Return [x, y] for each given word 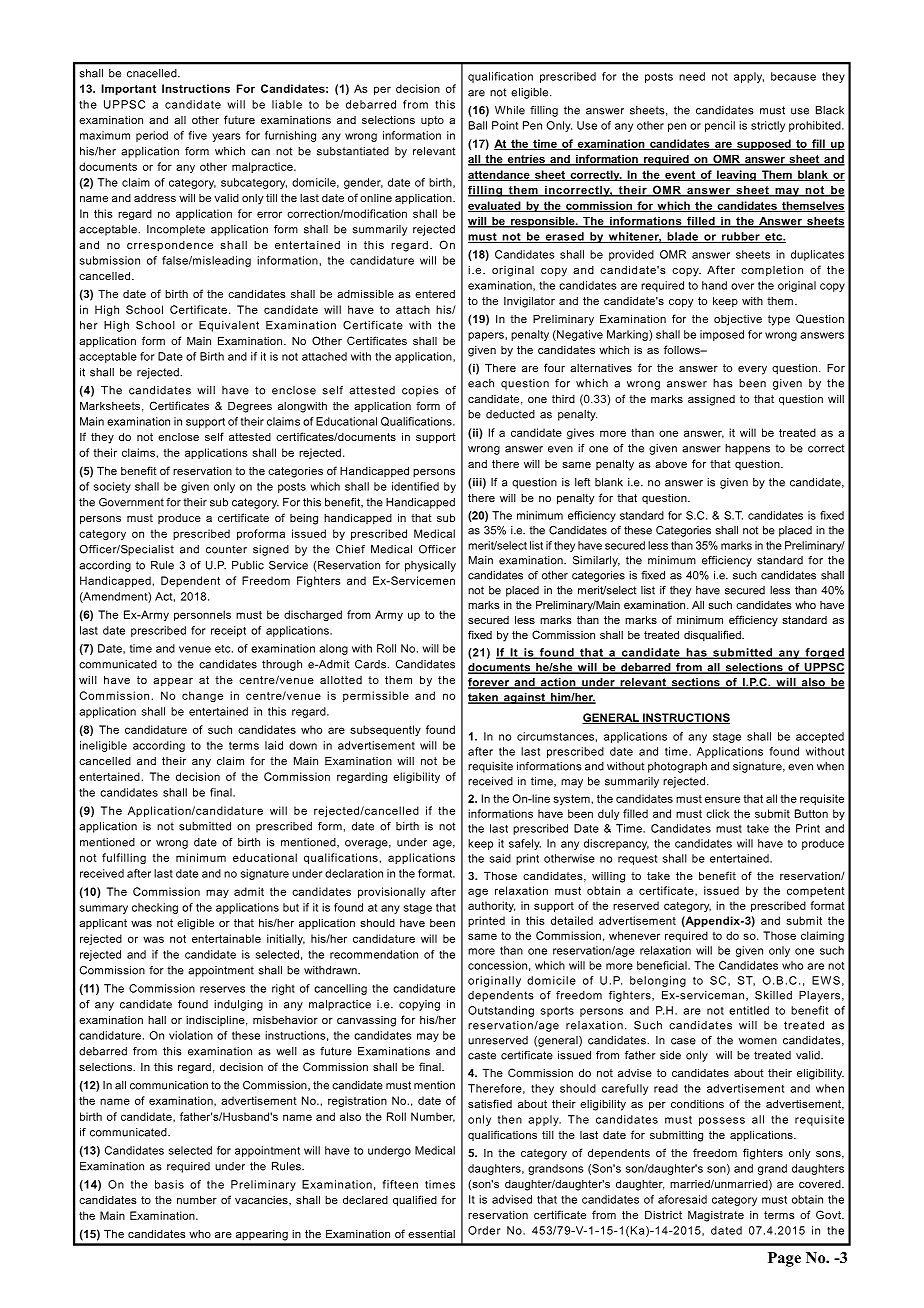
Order [484, 1230]
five [198, 135]
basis [169, 1184]
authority [491, 906]
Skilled [773, 995]
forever [489, 683]
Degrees [250, 407]
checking [155, 908]
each [481, 383]
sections [695, 683]
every [752, 370]
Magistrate [716, 1216]
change [202, 696]
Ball [478, 125]
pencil [720, 126]
